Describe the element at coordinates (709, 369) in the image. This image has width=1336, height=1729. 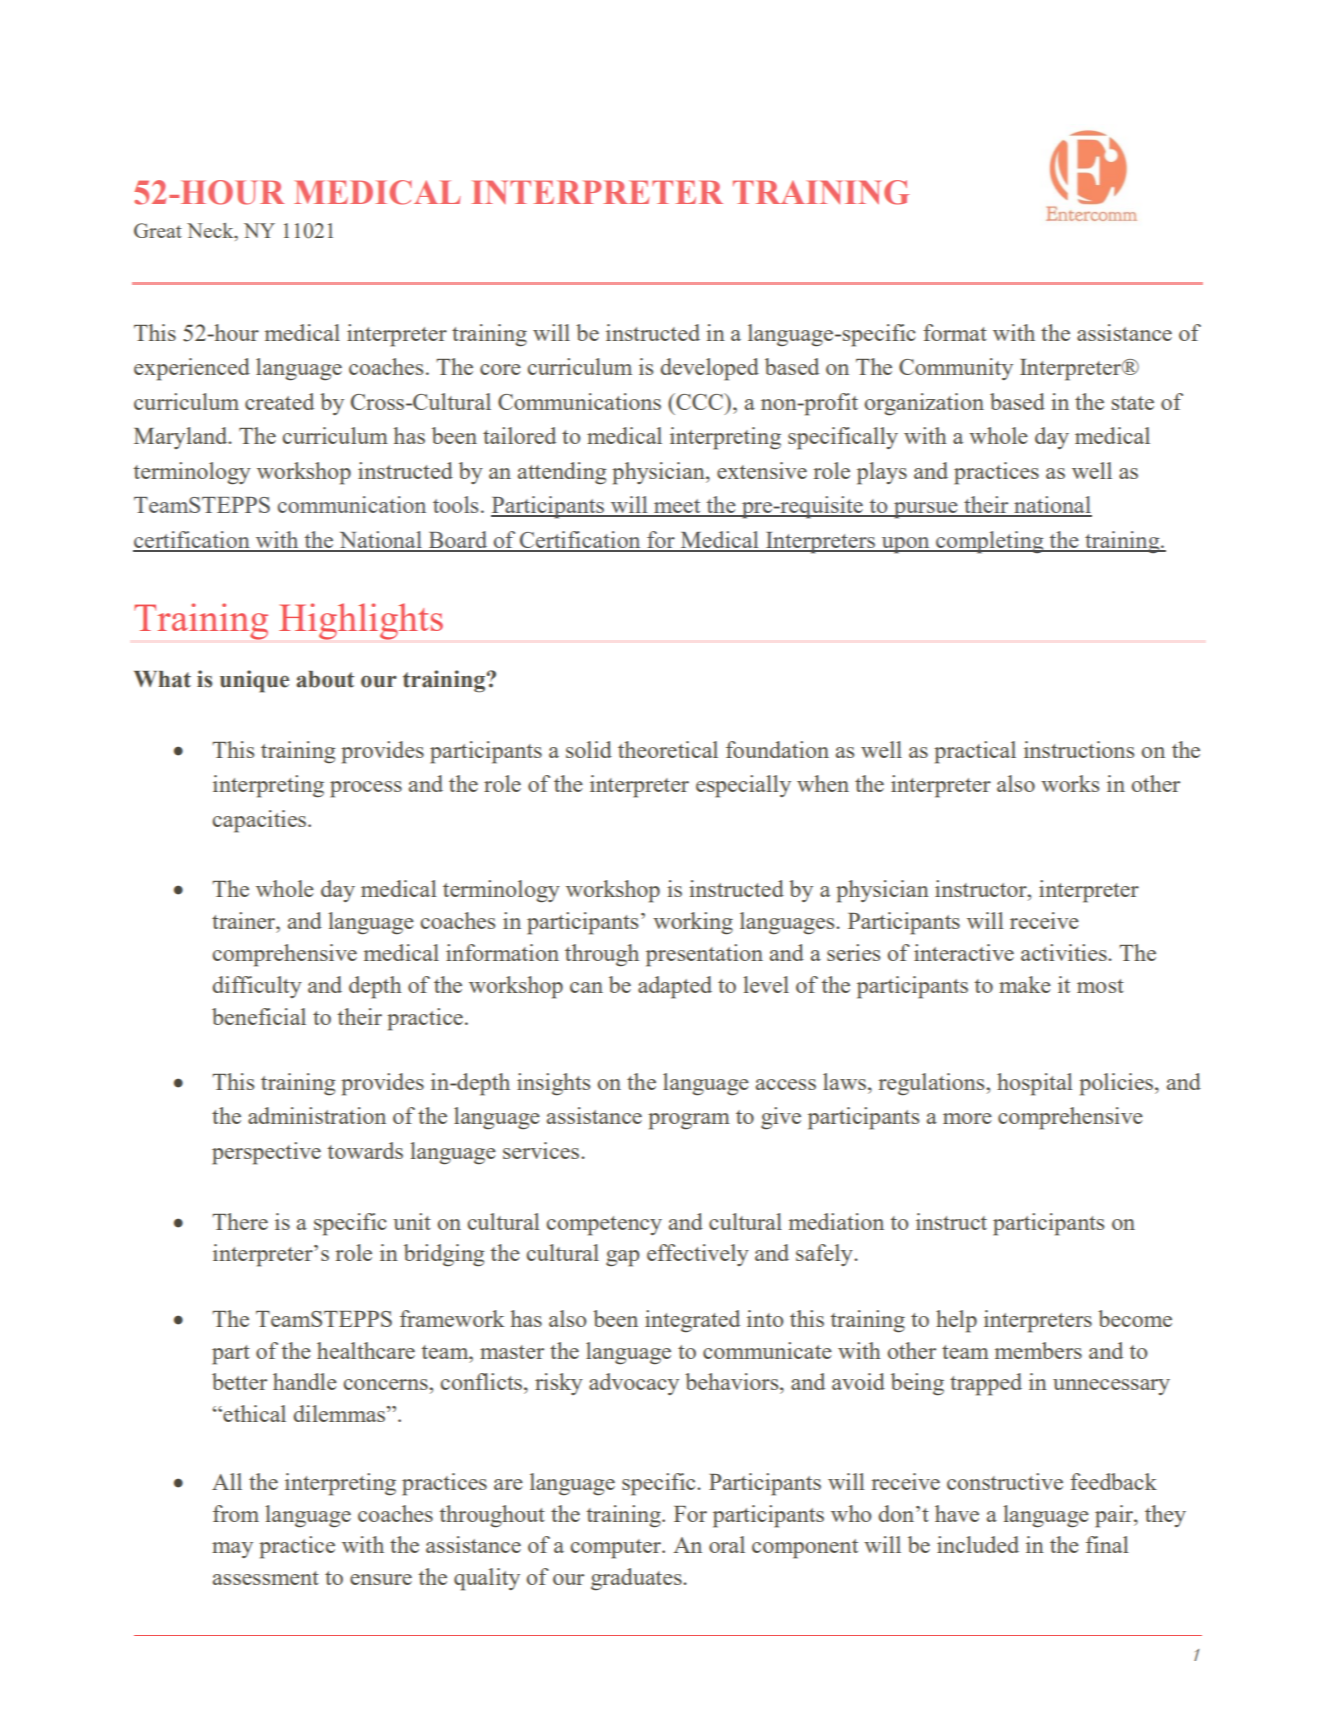
I see `developed` at that location.
